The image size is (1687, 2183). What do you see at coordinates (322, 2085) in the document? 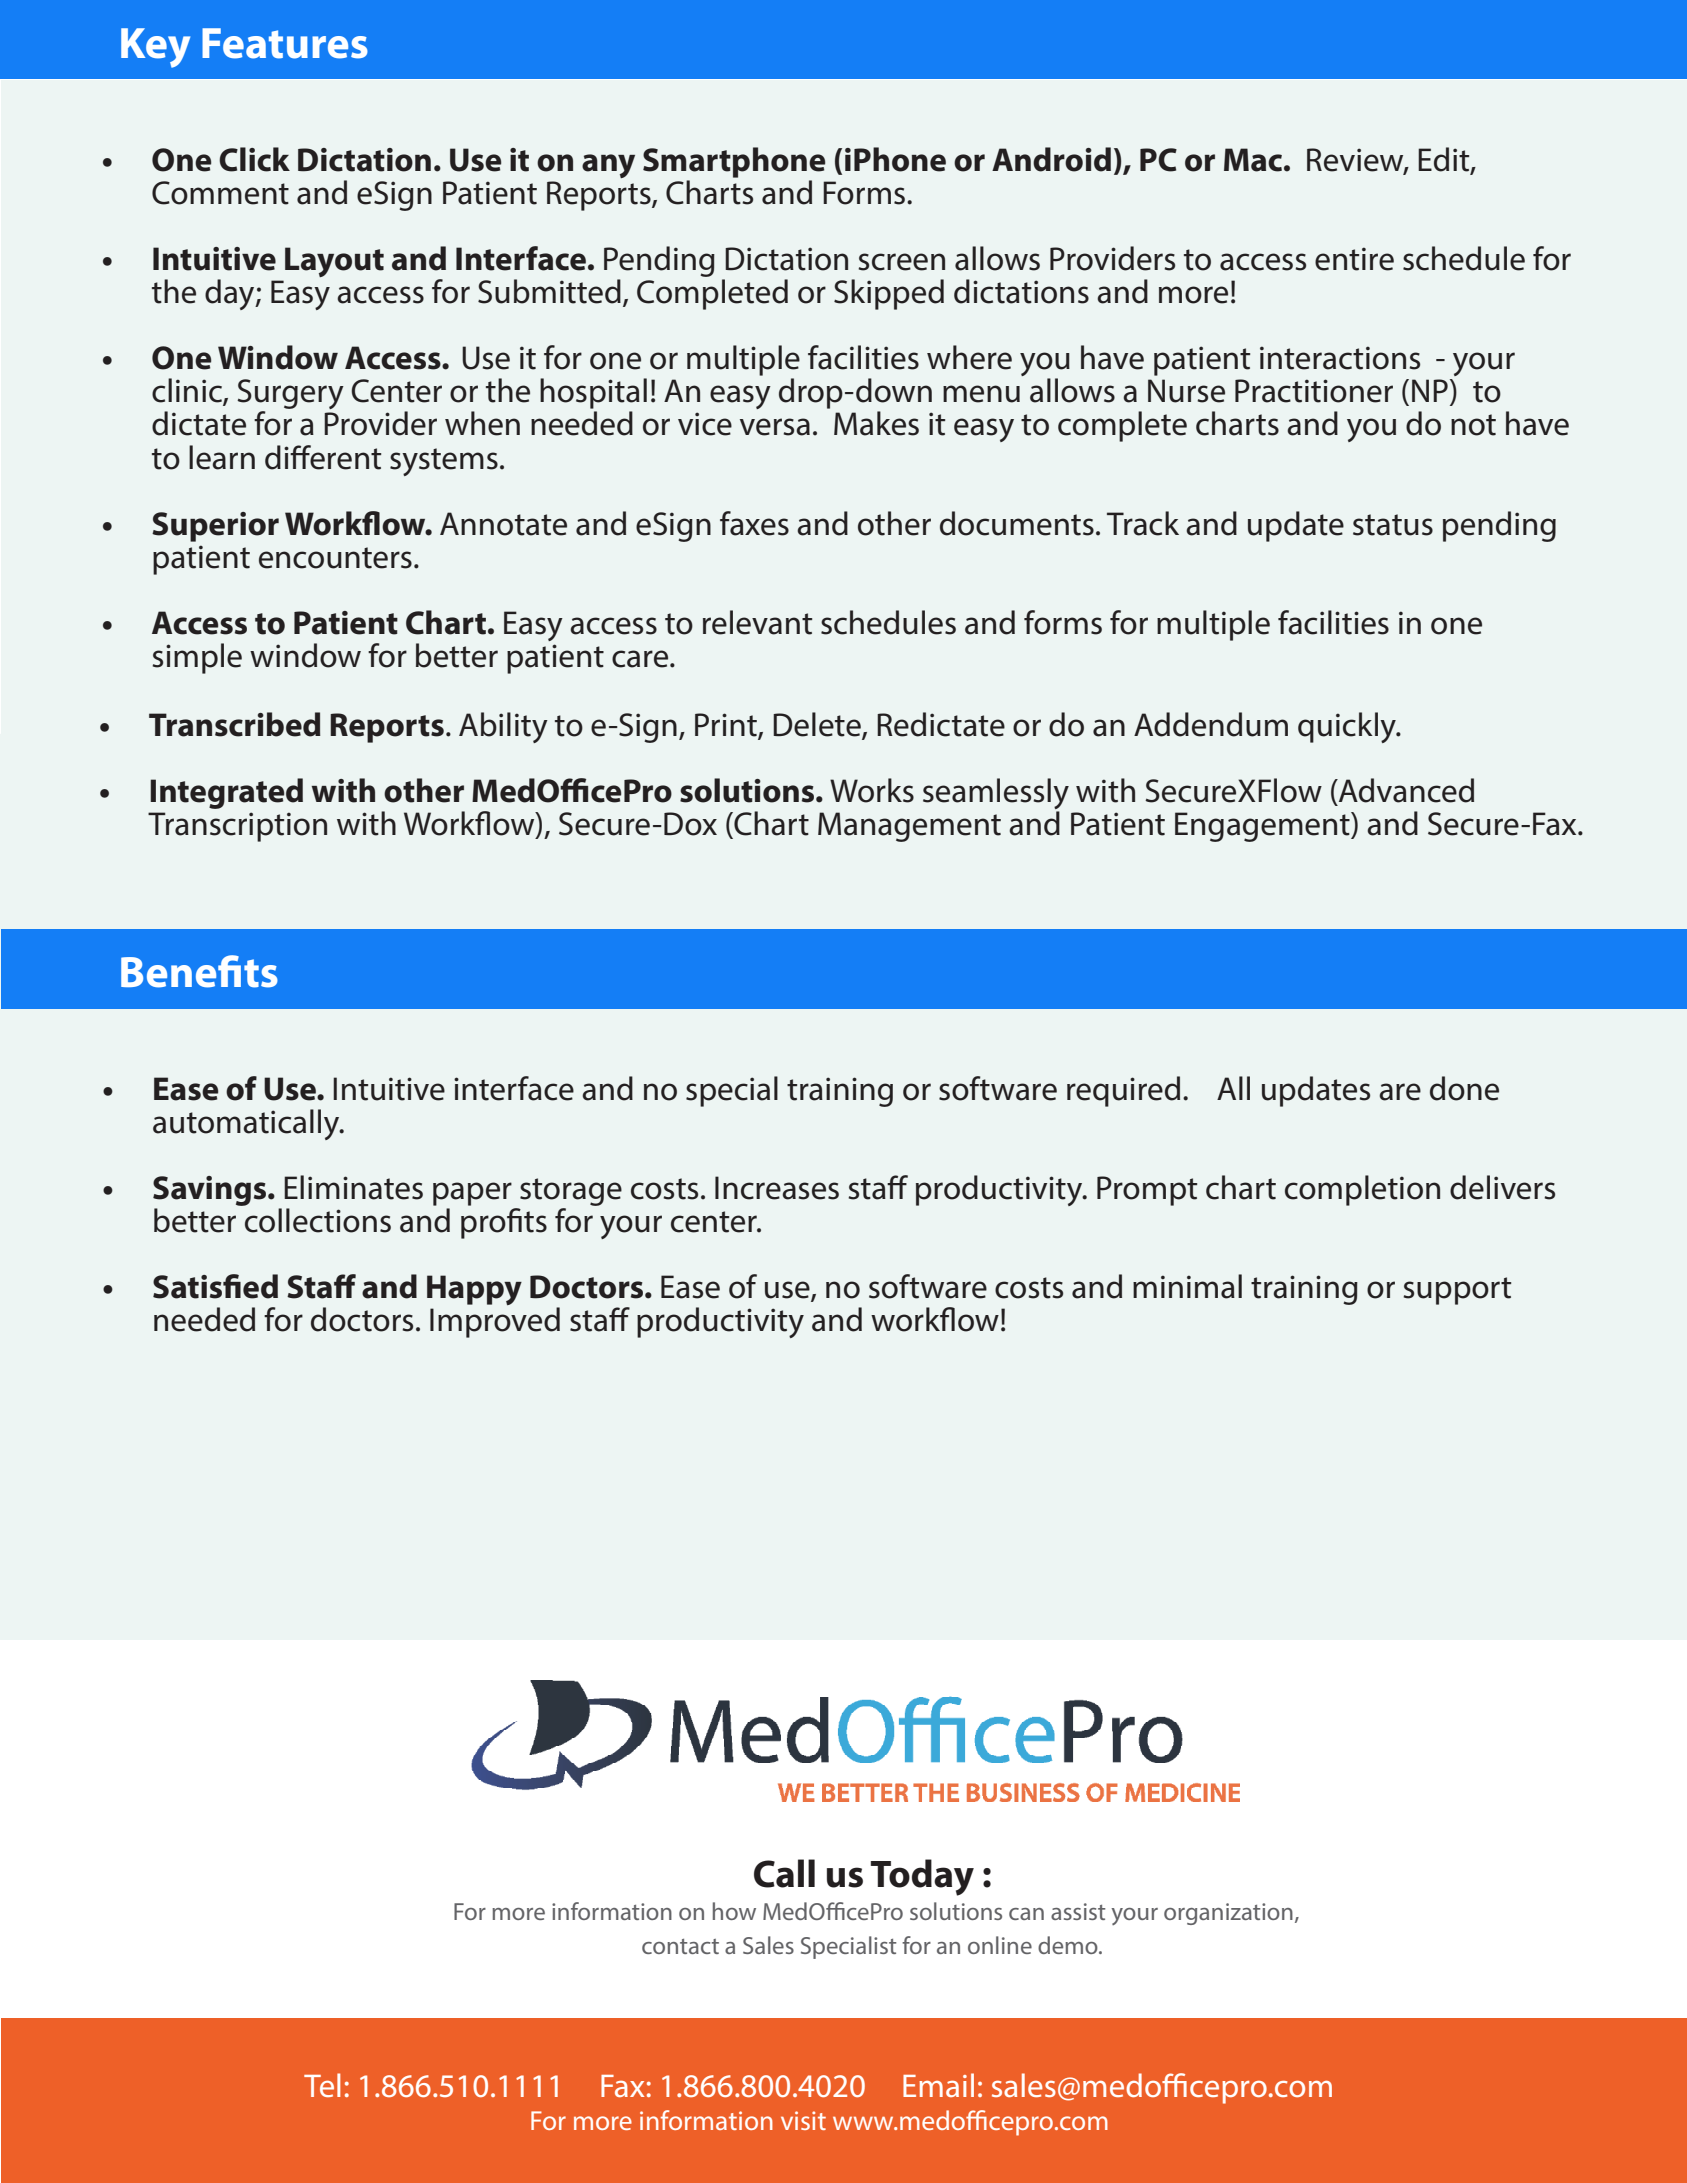
I see `Tel` at bounding box center [322, 2085].
